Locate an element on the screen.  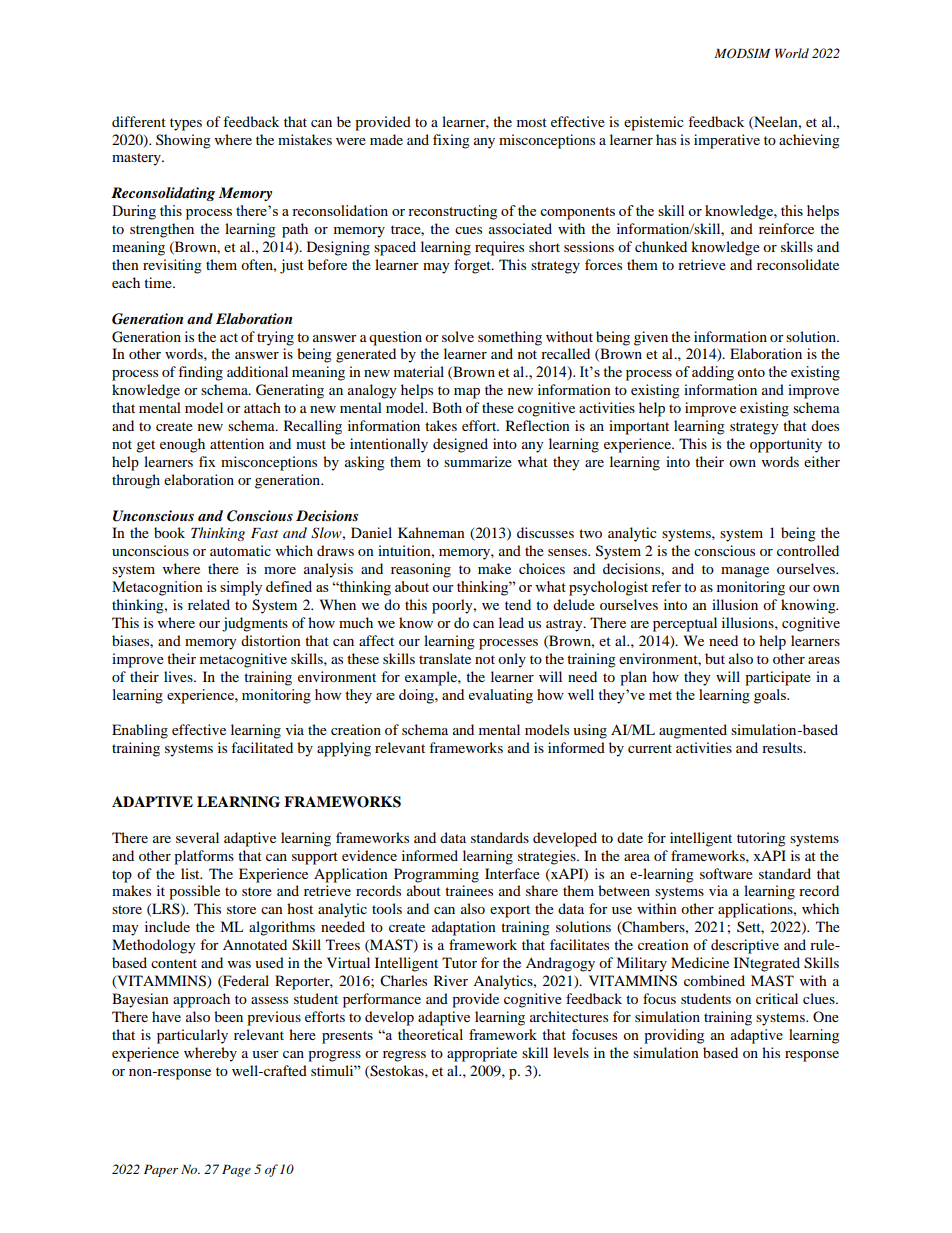
types is located at coordinates (186, 124).
